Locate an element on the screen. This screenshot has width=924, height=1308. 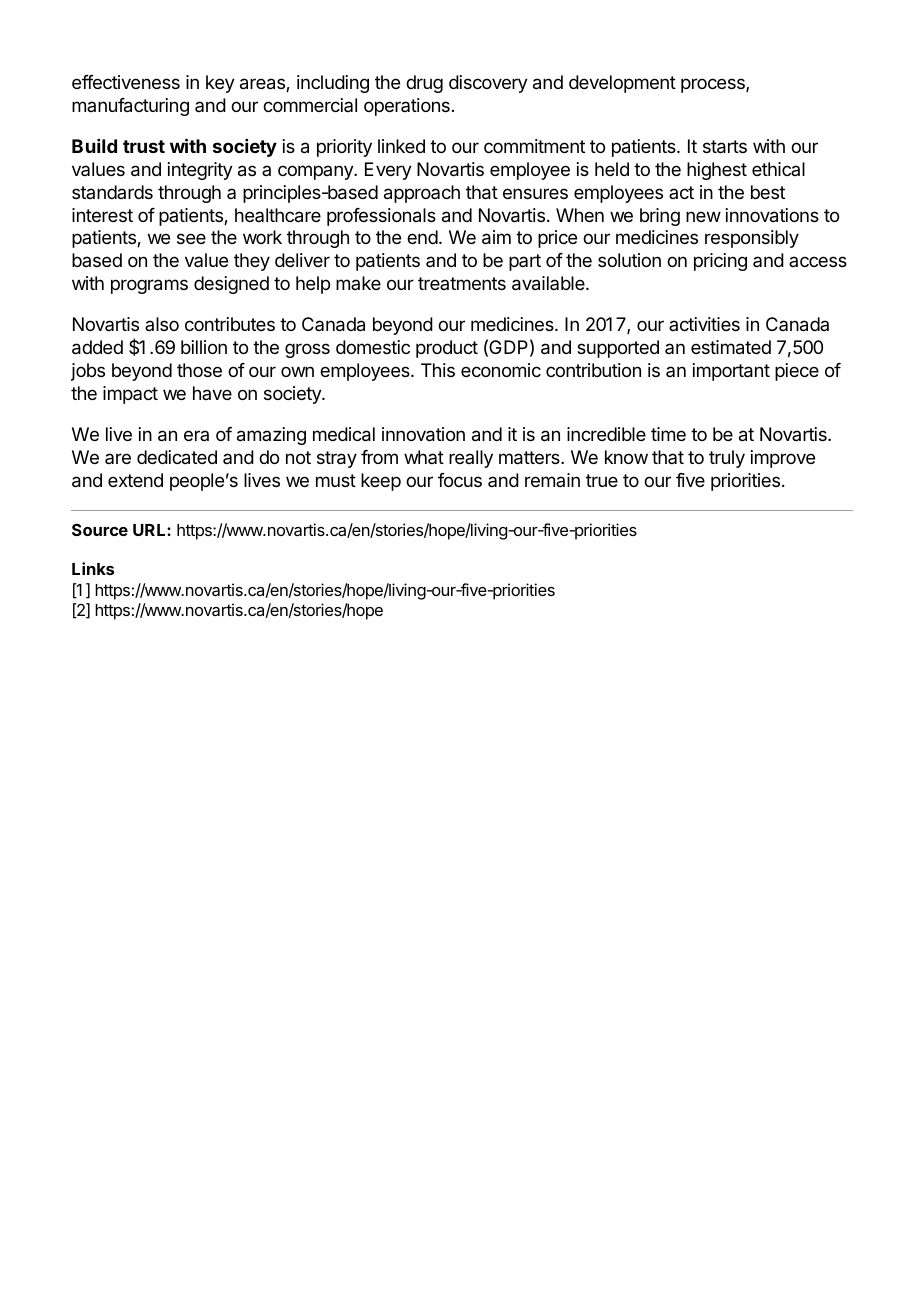
focus is located at coordinates (460, 480).
